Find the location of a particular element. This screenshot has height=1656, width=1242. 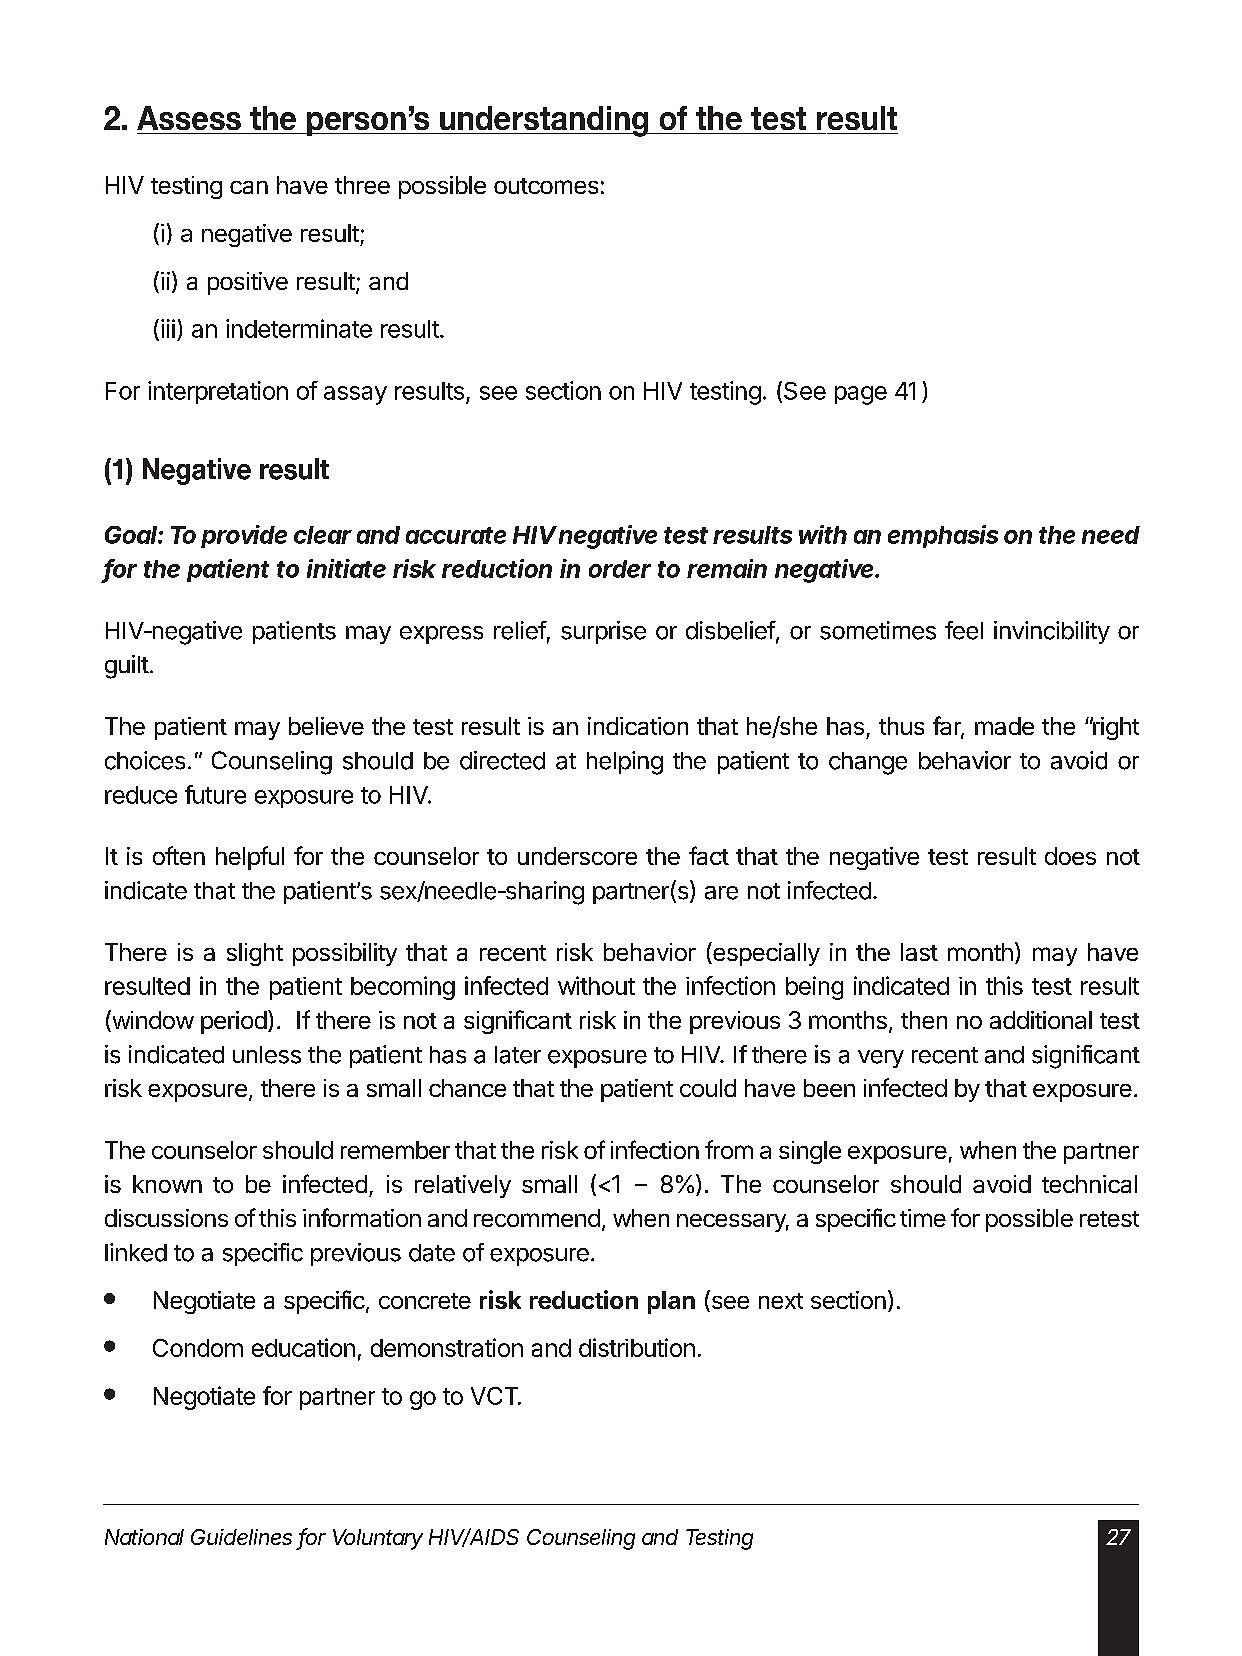

underscore is located at coordinates (577, 856).
